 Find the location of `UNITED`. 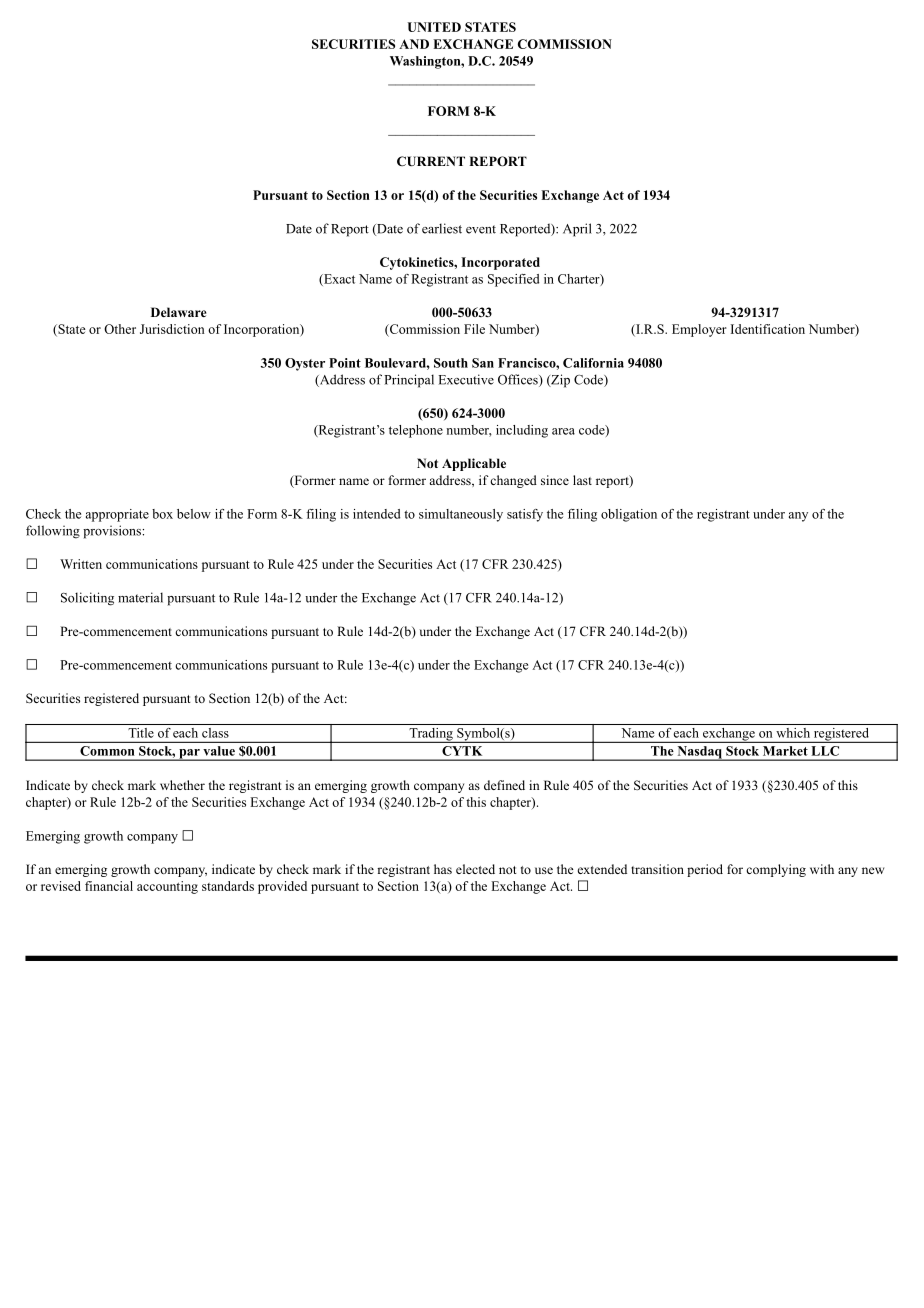

UNITED is located at coordinates (434, 27).
